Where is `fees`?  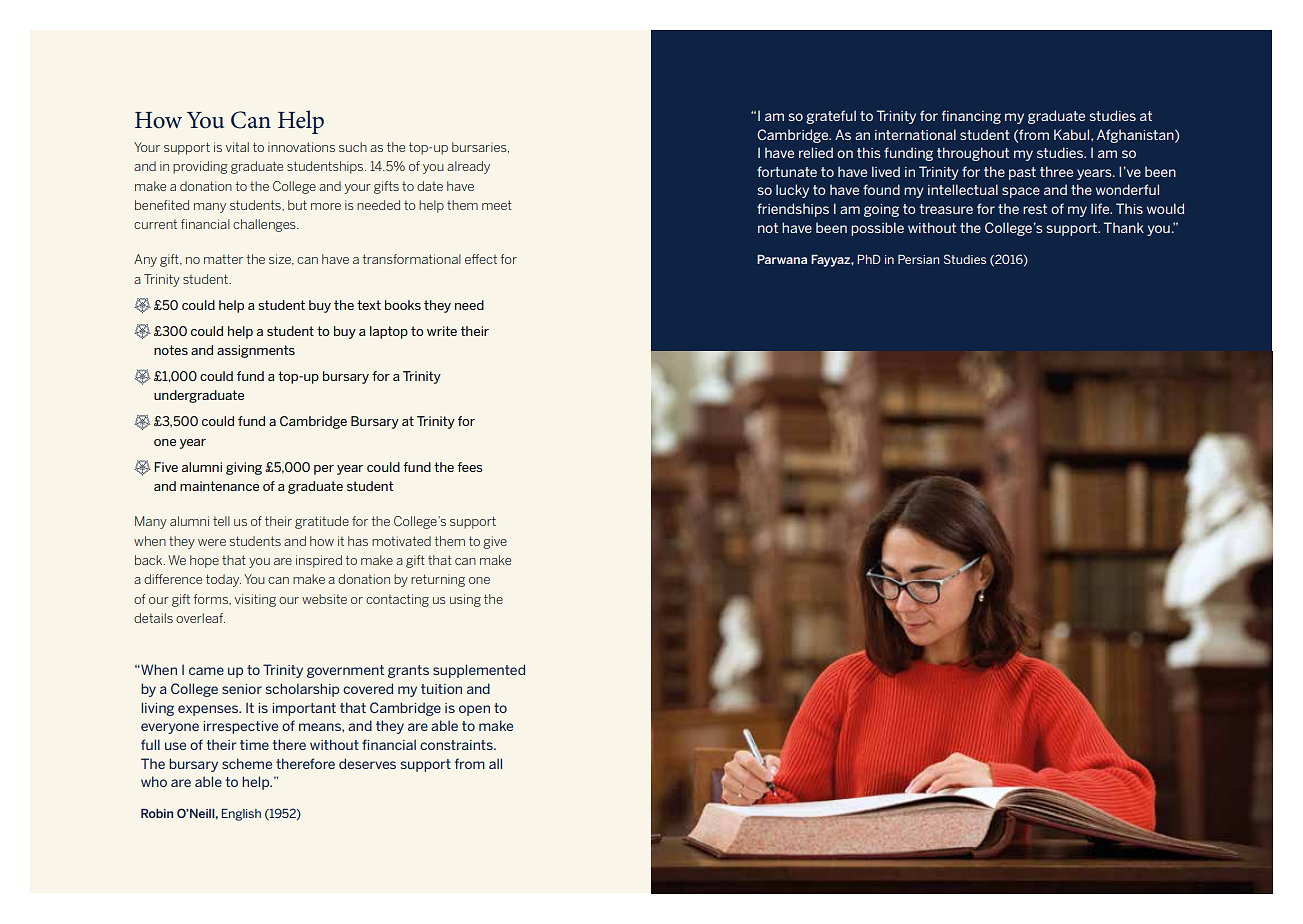
fees is located at coordinates (469, 467).
